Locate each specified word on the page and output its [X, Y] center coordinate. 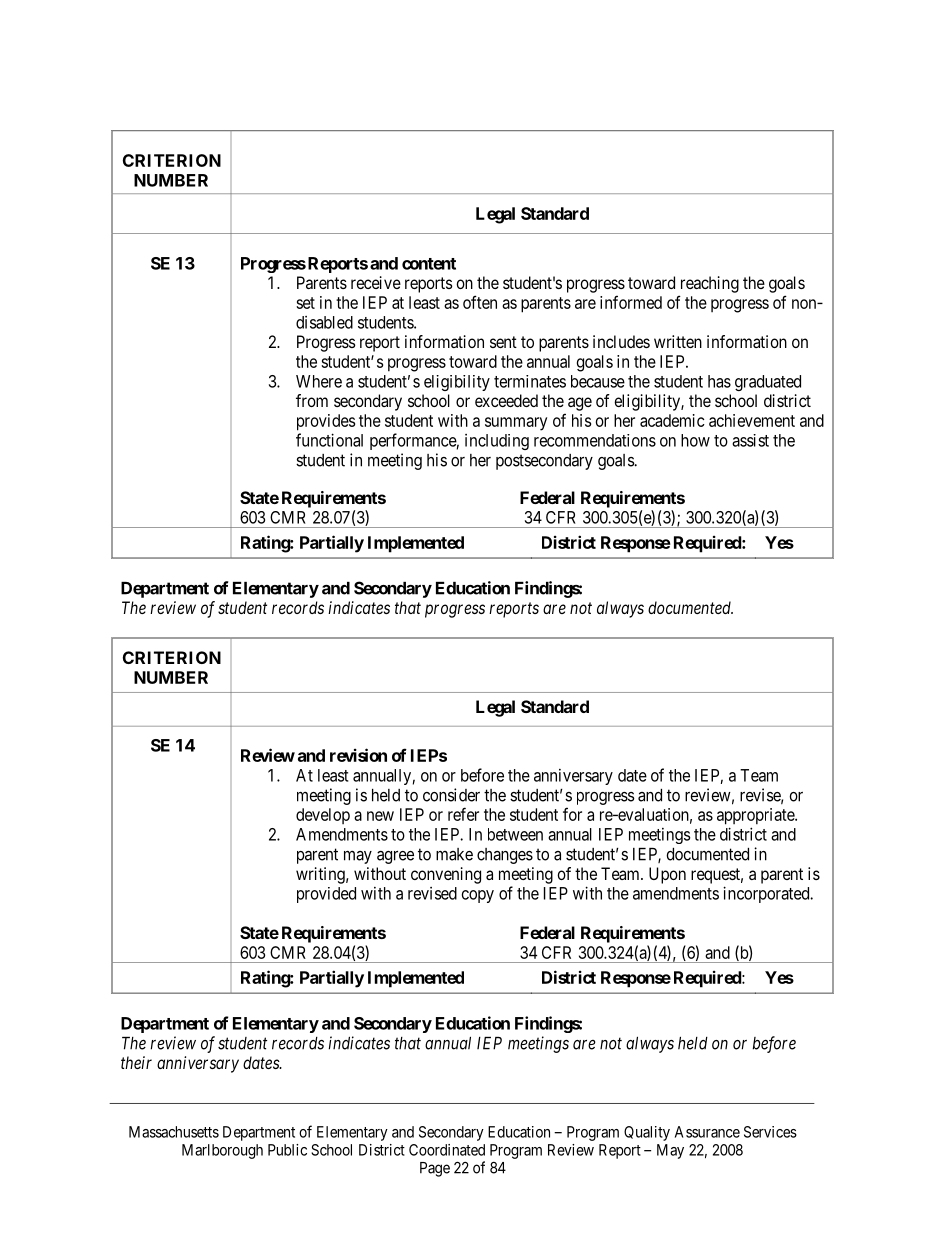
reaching [710, 284]
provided [326, 895]
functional [329, 440]
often [480, 302]
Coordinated [447, 1150]
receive [376, 282]
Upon [667, 875]
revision [358, 755]
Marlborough [222, 1151]
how [695, 440]
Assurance [707, 1132]
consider [451, 795]
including [497, 442]
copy [478, 896]
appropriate [756, 816]
